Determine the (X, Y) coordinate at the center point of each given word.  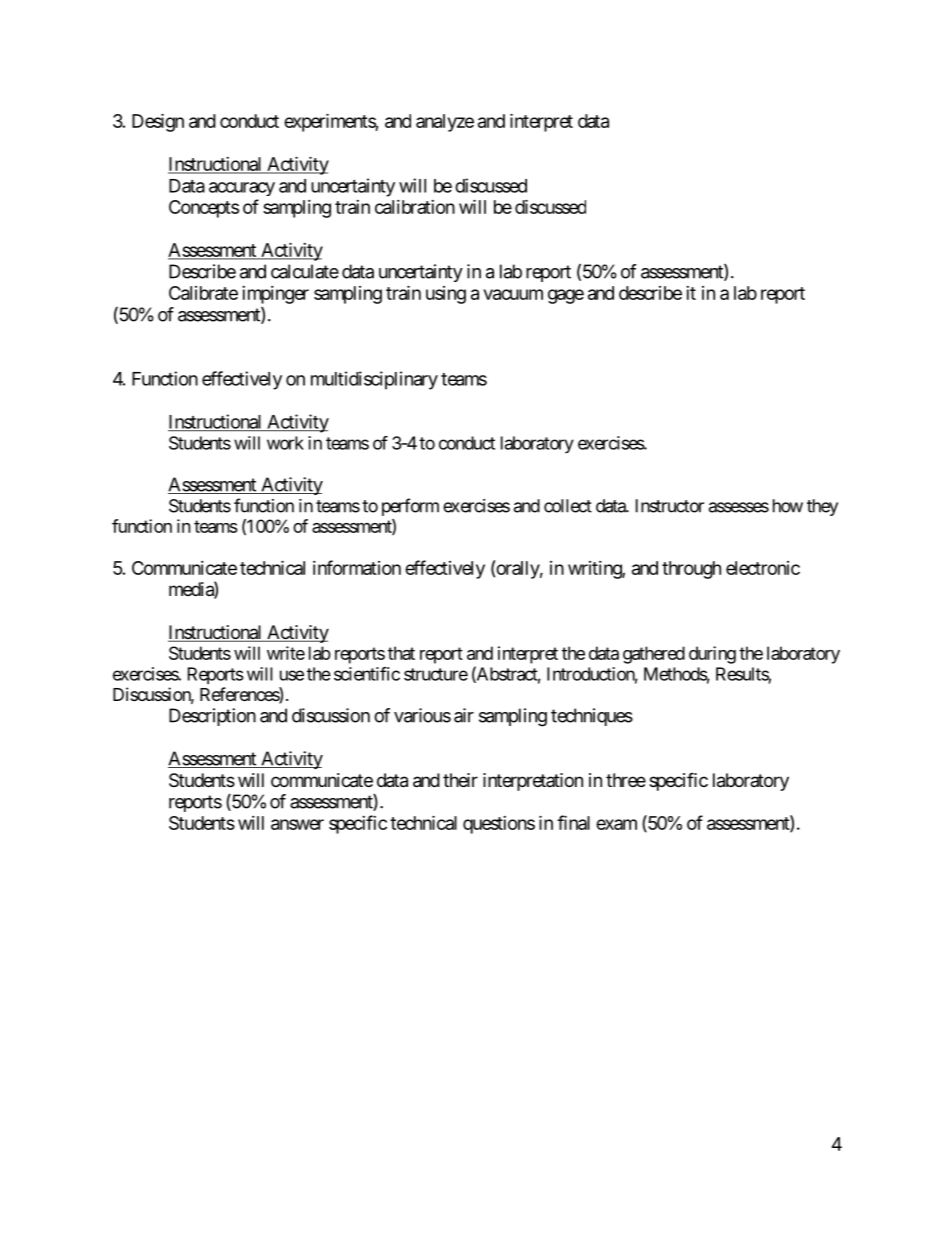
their (460, 780)
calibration (415, 207)
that (401, 653)
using (446, 295)
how (788, 506)
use (292, 675)
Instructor (670, 506)
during (712, 655)
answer (297, 824)
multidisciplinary (374, 380)
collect (568, 506)
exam (616, 824)
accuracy (242, 189)
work (285, 443)
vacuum (513, 294)
